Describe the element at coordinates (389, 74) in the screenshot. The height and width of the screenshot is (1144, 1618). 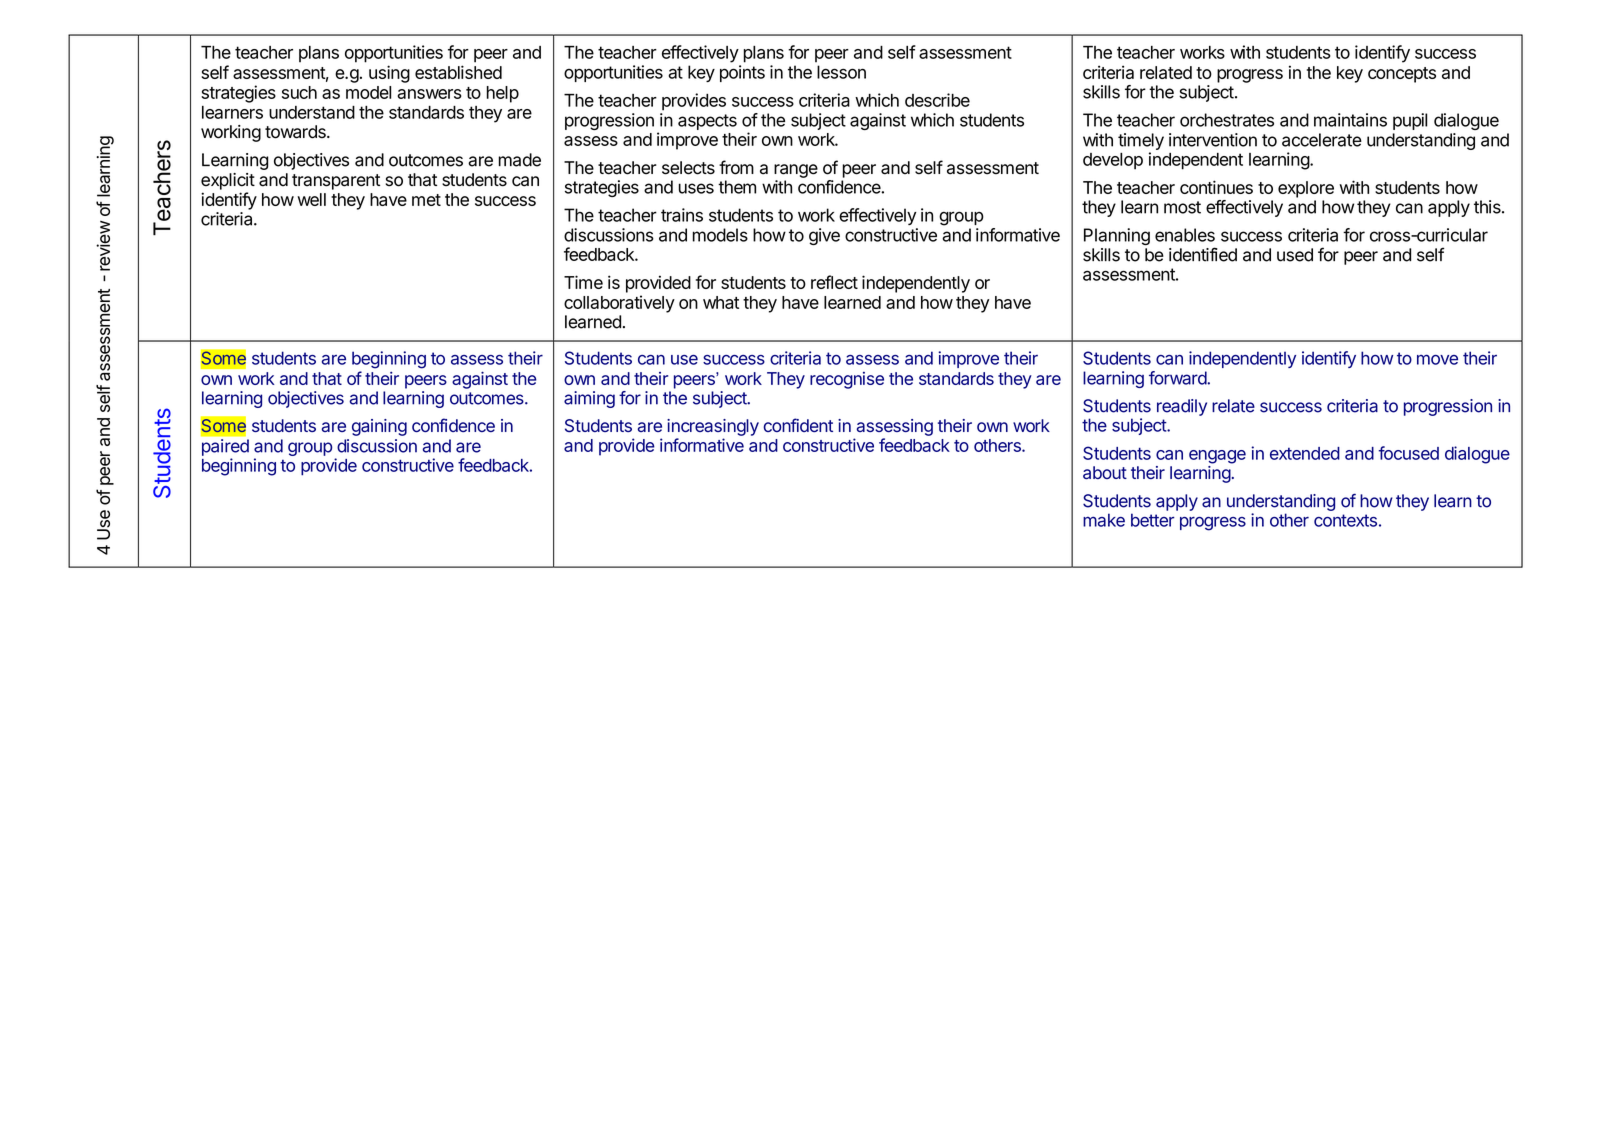
I see `using` at that location.
